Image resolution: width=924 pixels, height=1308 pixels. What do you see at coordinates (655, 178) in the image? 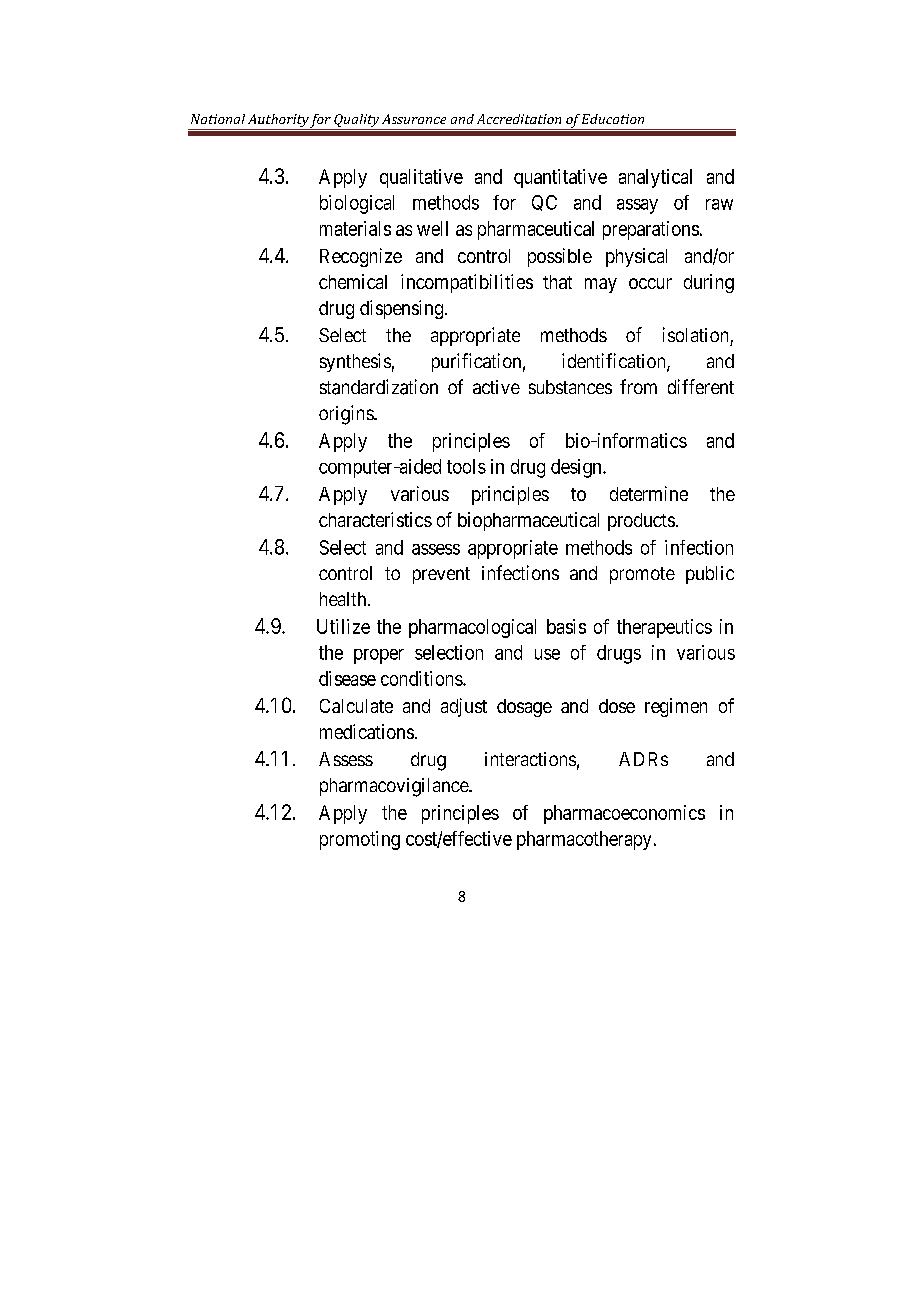
I see `analytical` at bounding box center [655, 178].
